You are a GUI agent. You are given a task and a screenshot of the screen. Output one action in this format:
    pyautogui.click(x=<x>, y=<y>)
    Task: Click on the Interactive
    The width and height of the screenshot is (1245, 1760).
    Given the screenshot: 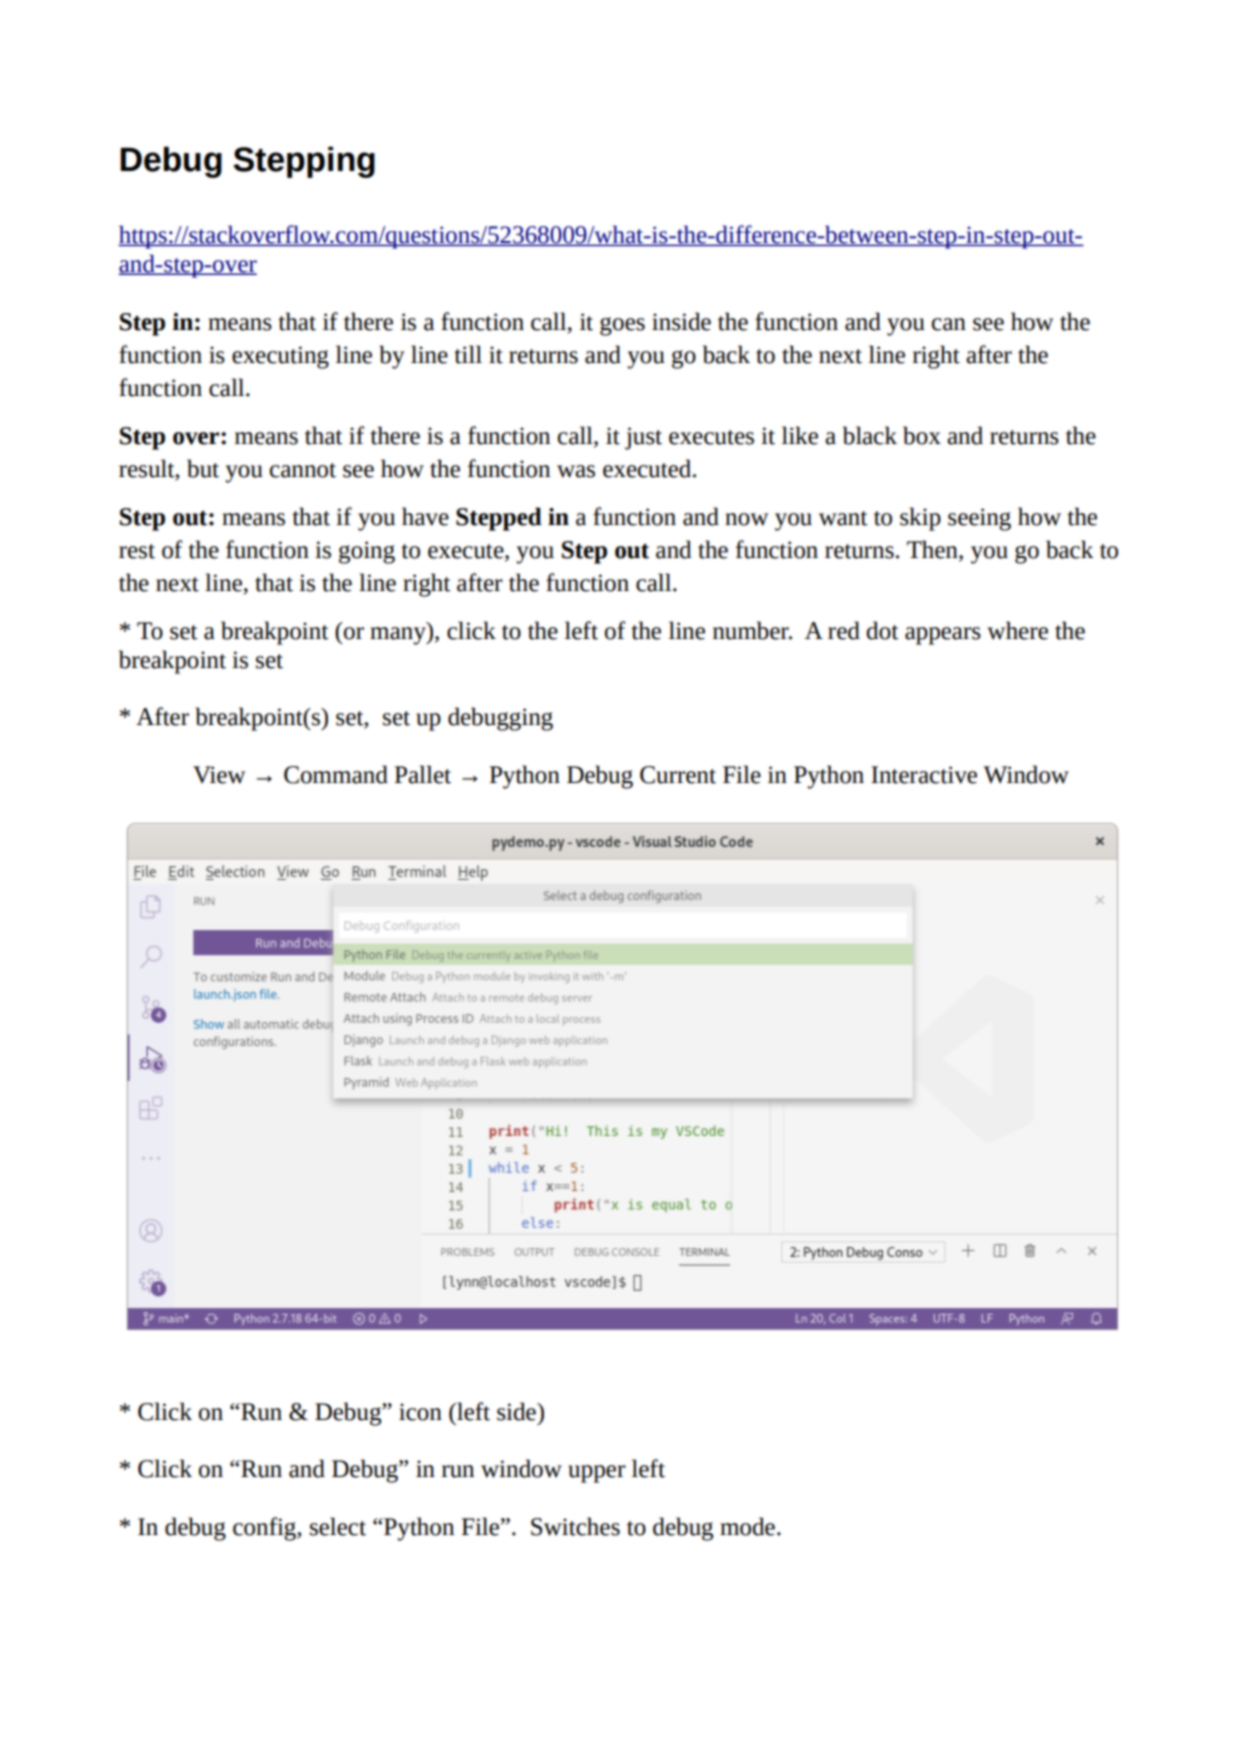 What is the action you would take?
    pyautogui.click(x=924, y=775)
